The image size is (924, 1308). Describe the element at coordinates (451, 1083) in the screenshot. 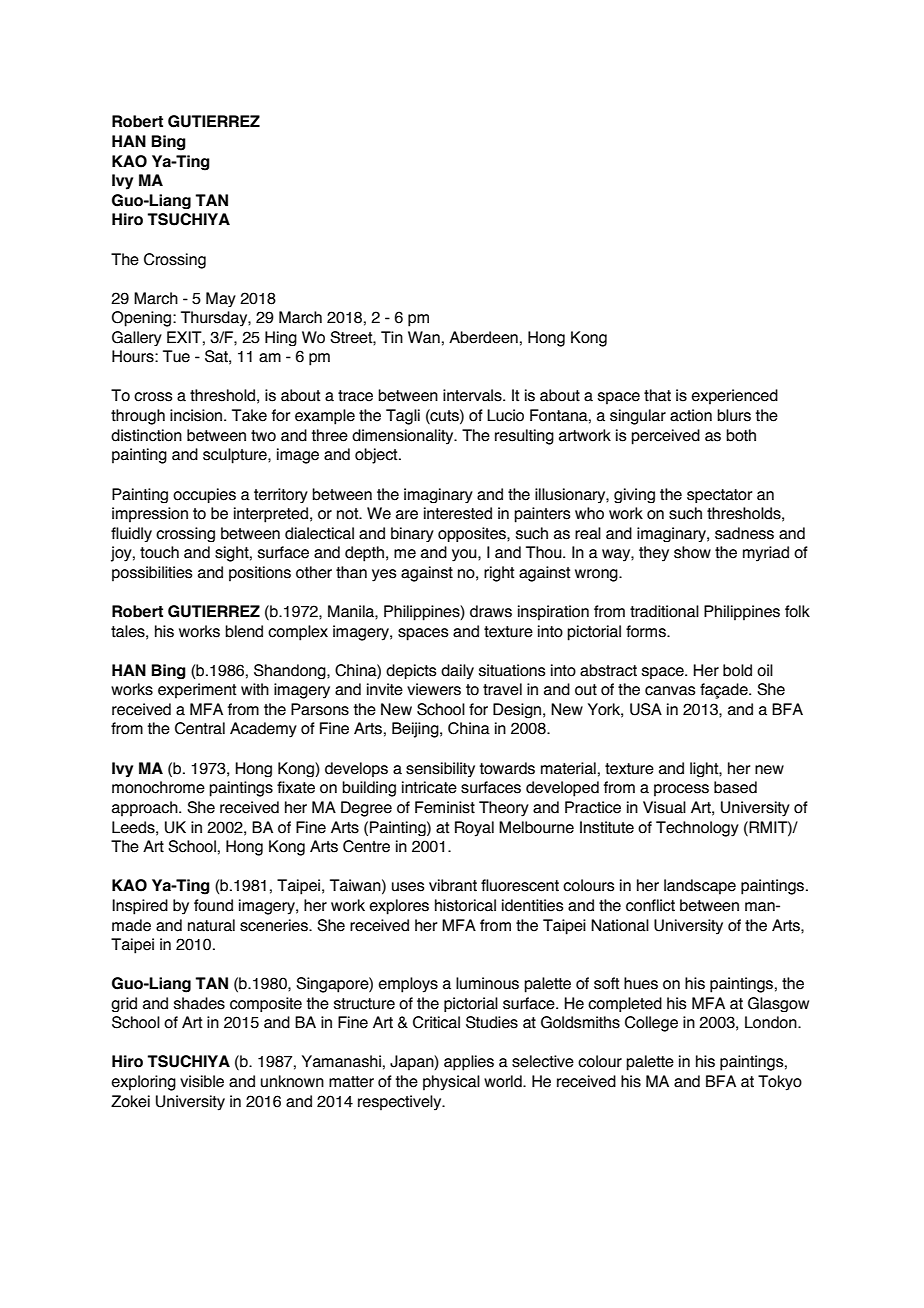

I see `physical` at that location.
